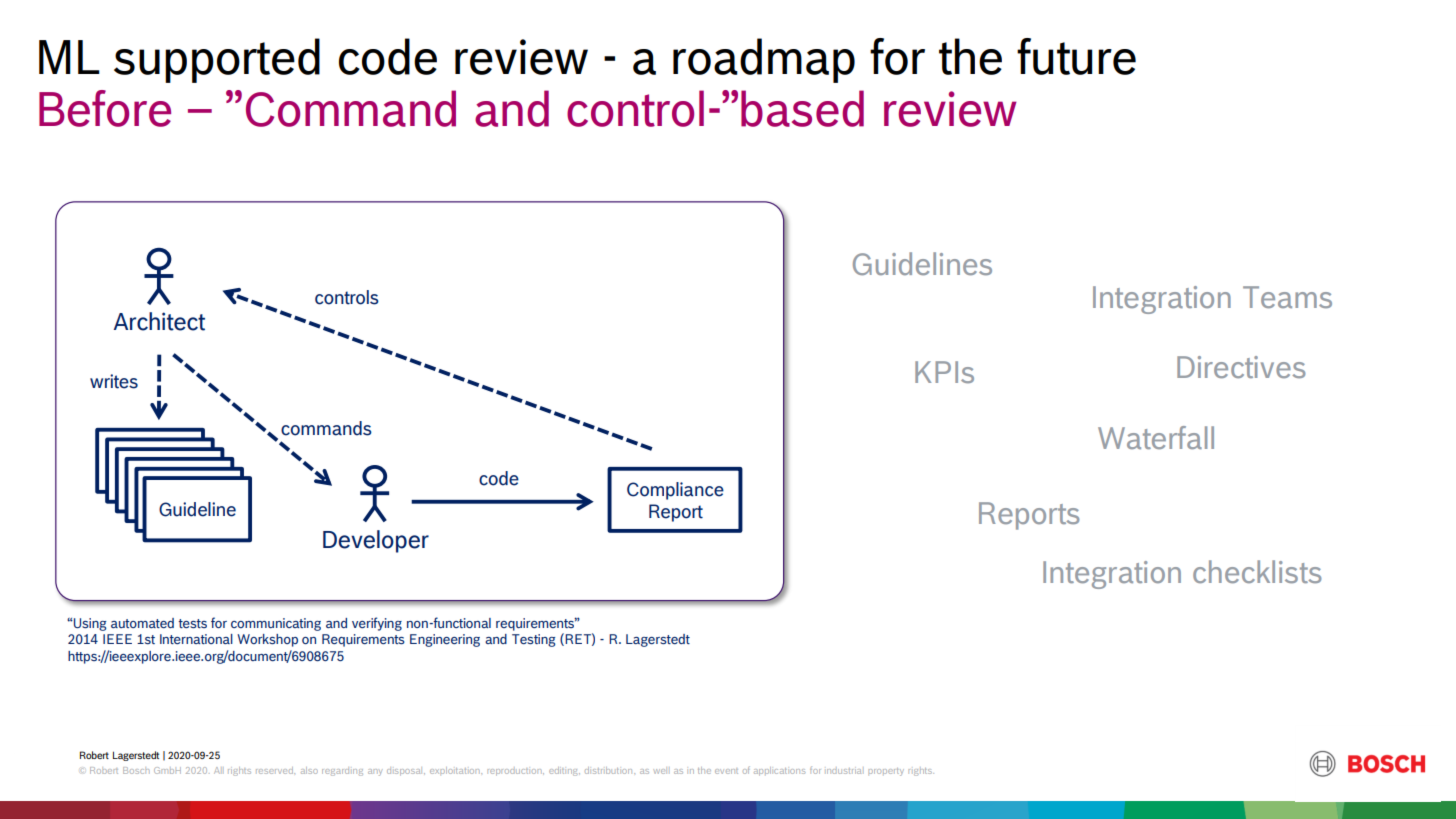 This document has width=1456, height=819. What do you see at coordinates (275, 770) in the document?
I see `reserved` at bounding box center [275, 770].
